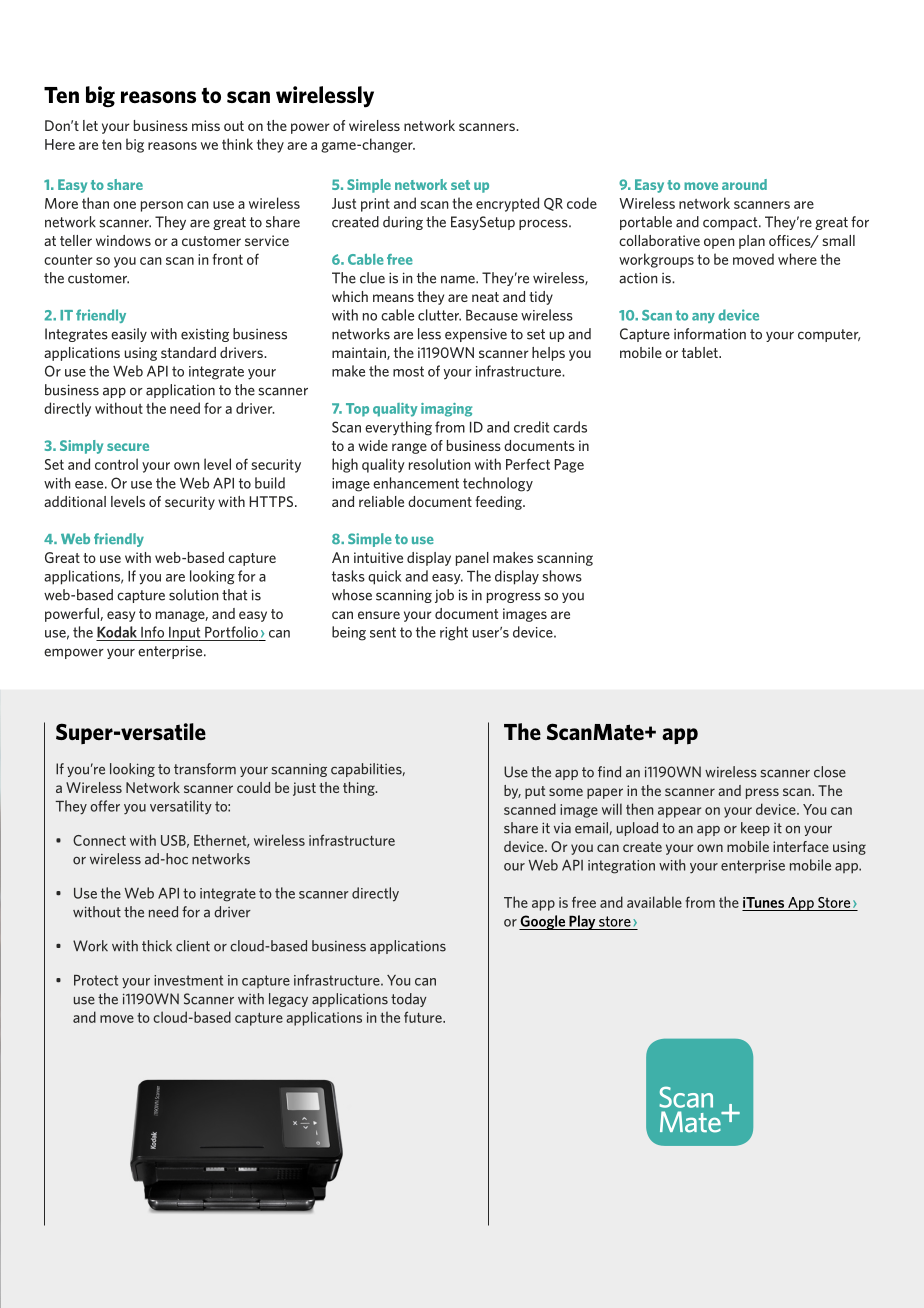 The height and width of the screenshot is (1308, 924). I want to click on encrypted, so click(507, 204).
